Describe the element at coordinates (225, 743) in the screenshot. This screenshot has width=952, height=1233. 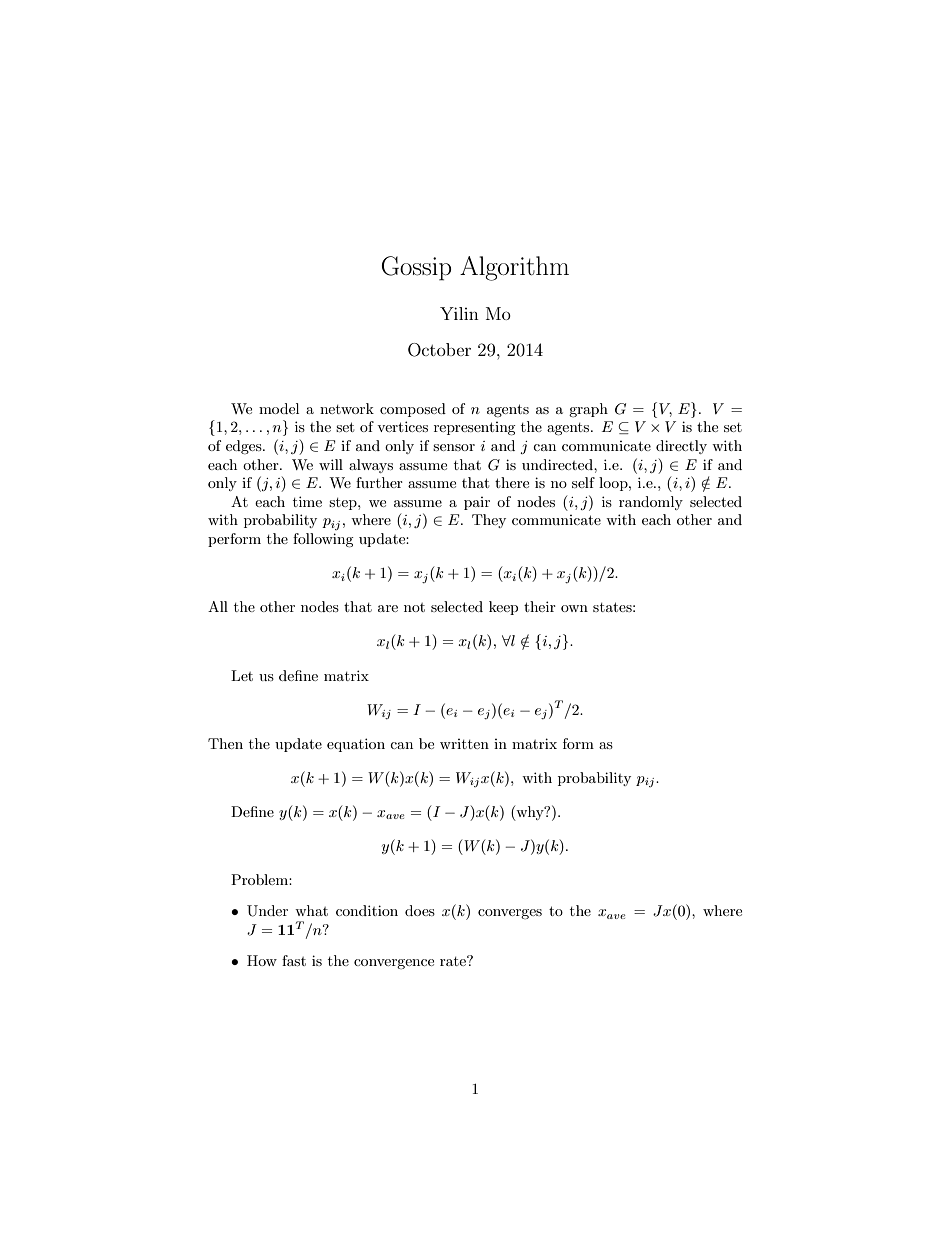
I see `Then` at that location.
